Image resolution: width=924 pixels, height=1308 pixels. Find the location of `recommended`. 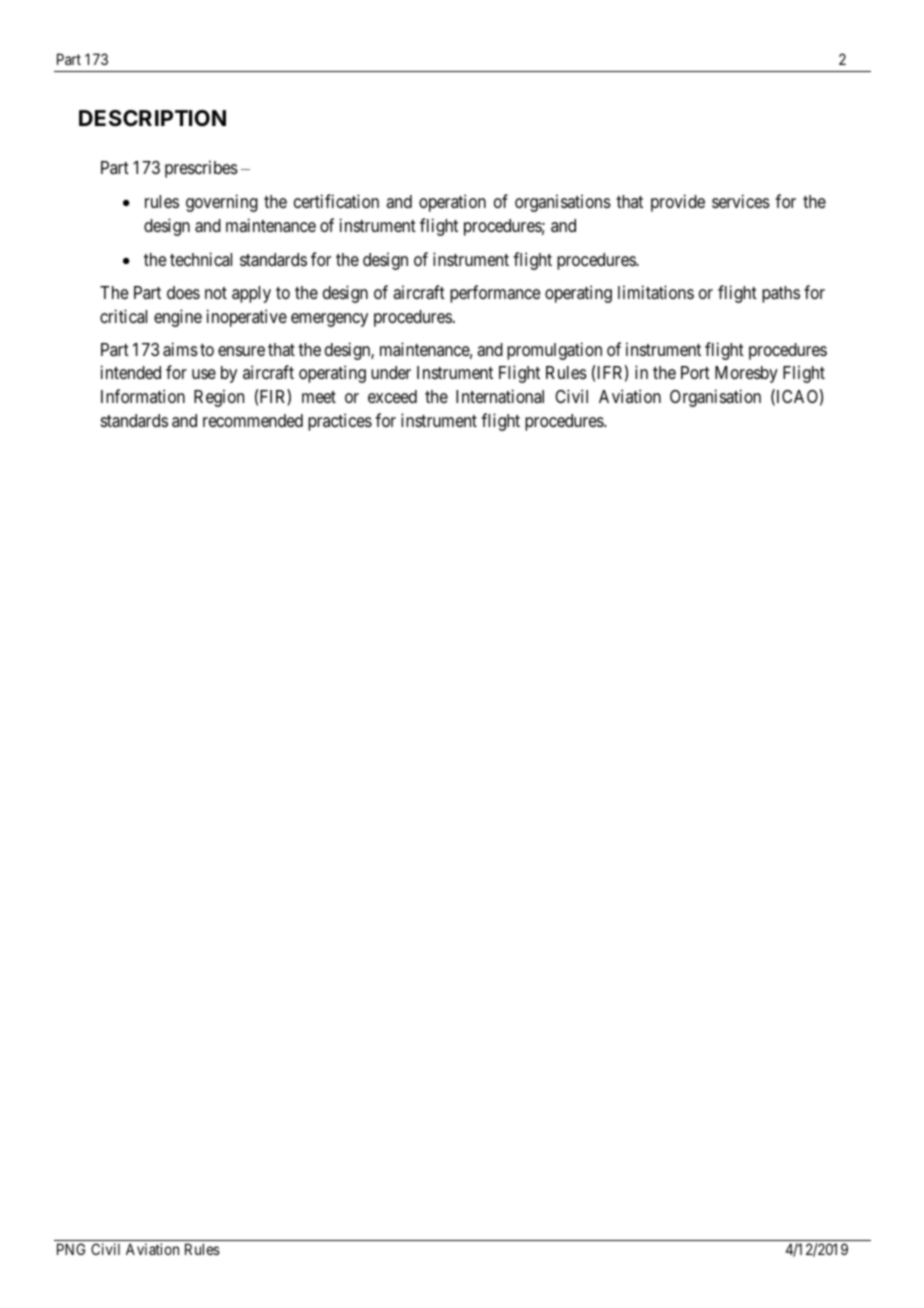

recommended is located at coordinates (253, 420).
